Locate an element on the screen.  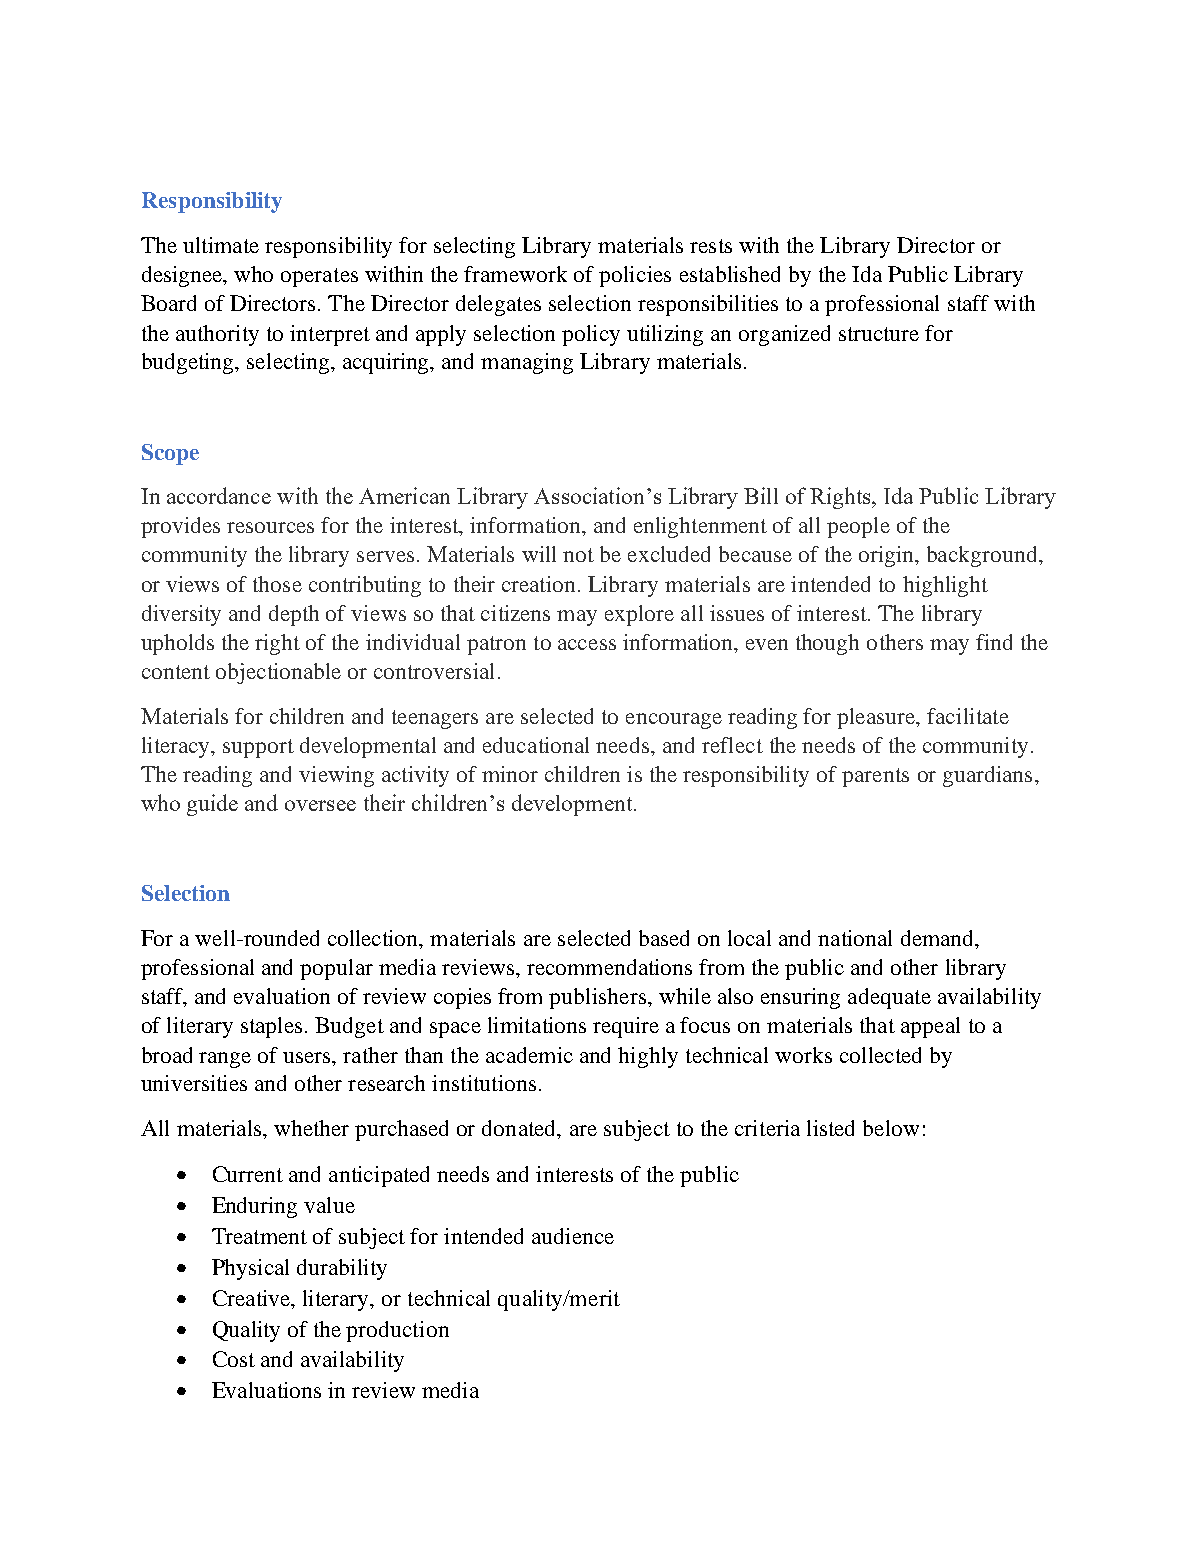
policies is located at coordinates (635, 276).
